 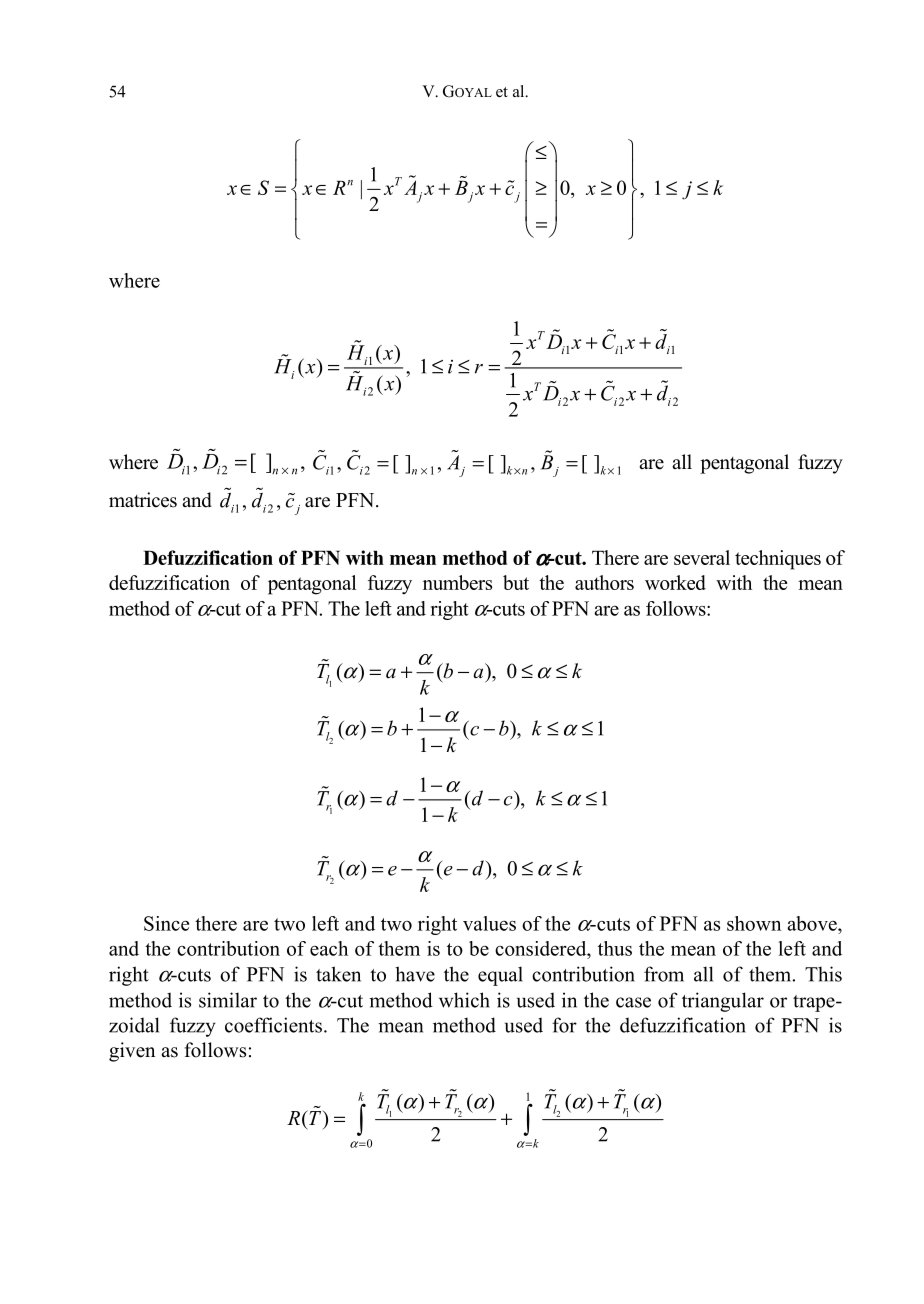 I want to click on worked, so click(x=675, y=582).
